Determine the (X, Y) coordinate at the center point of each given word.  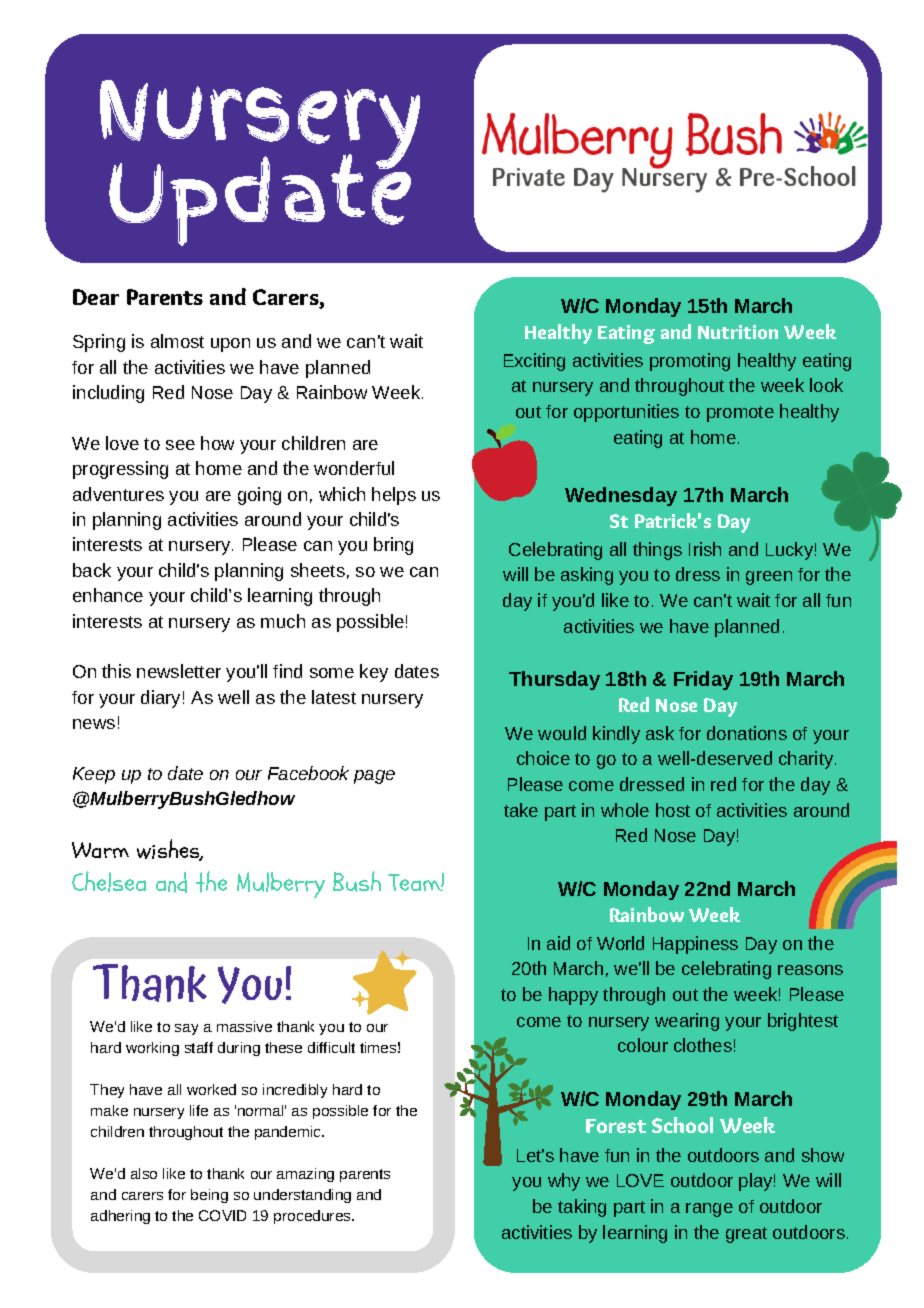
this (116, 671)
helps (394, 496)
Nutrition (738, 332)
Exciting (534, 362)
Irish (705, 549)
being (209, 1196)
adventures (118, 494)
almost (177, 341)
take (521, 810)
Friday (703, 680)
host (673, 810)
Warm (100, 850)
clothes (703, 1045)
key (374, 673)
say (186, 1029)
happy (573, 996)
